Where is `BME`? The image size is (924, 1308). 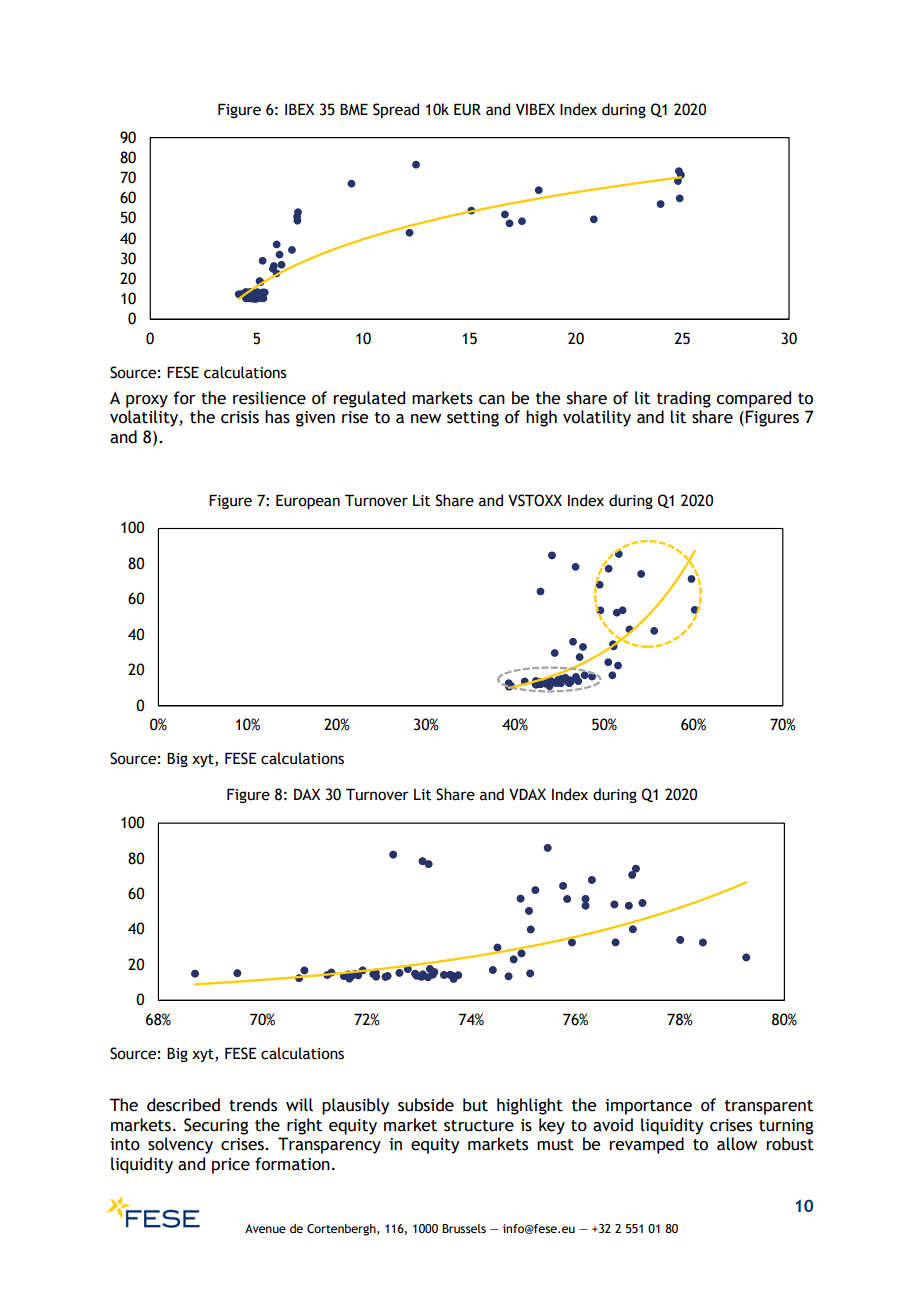
BME is located at coordinates (354, 109).
